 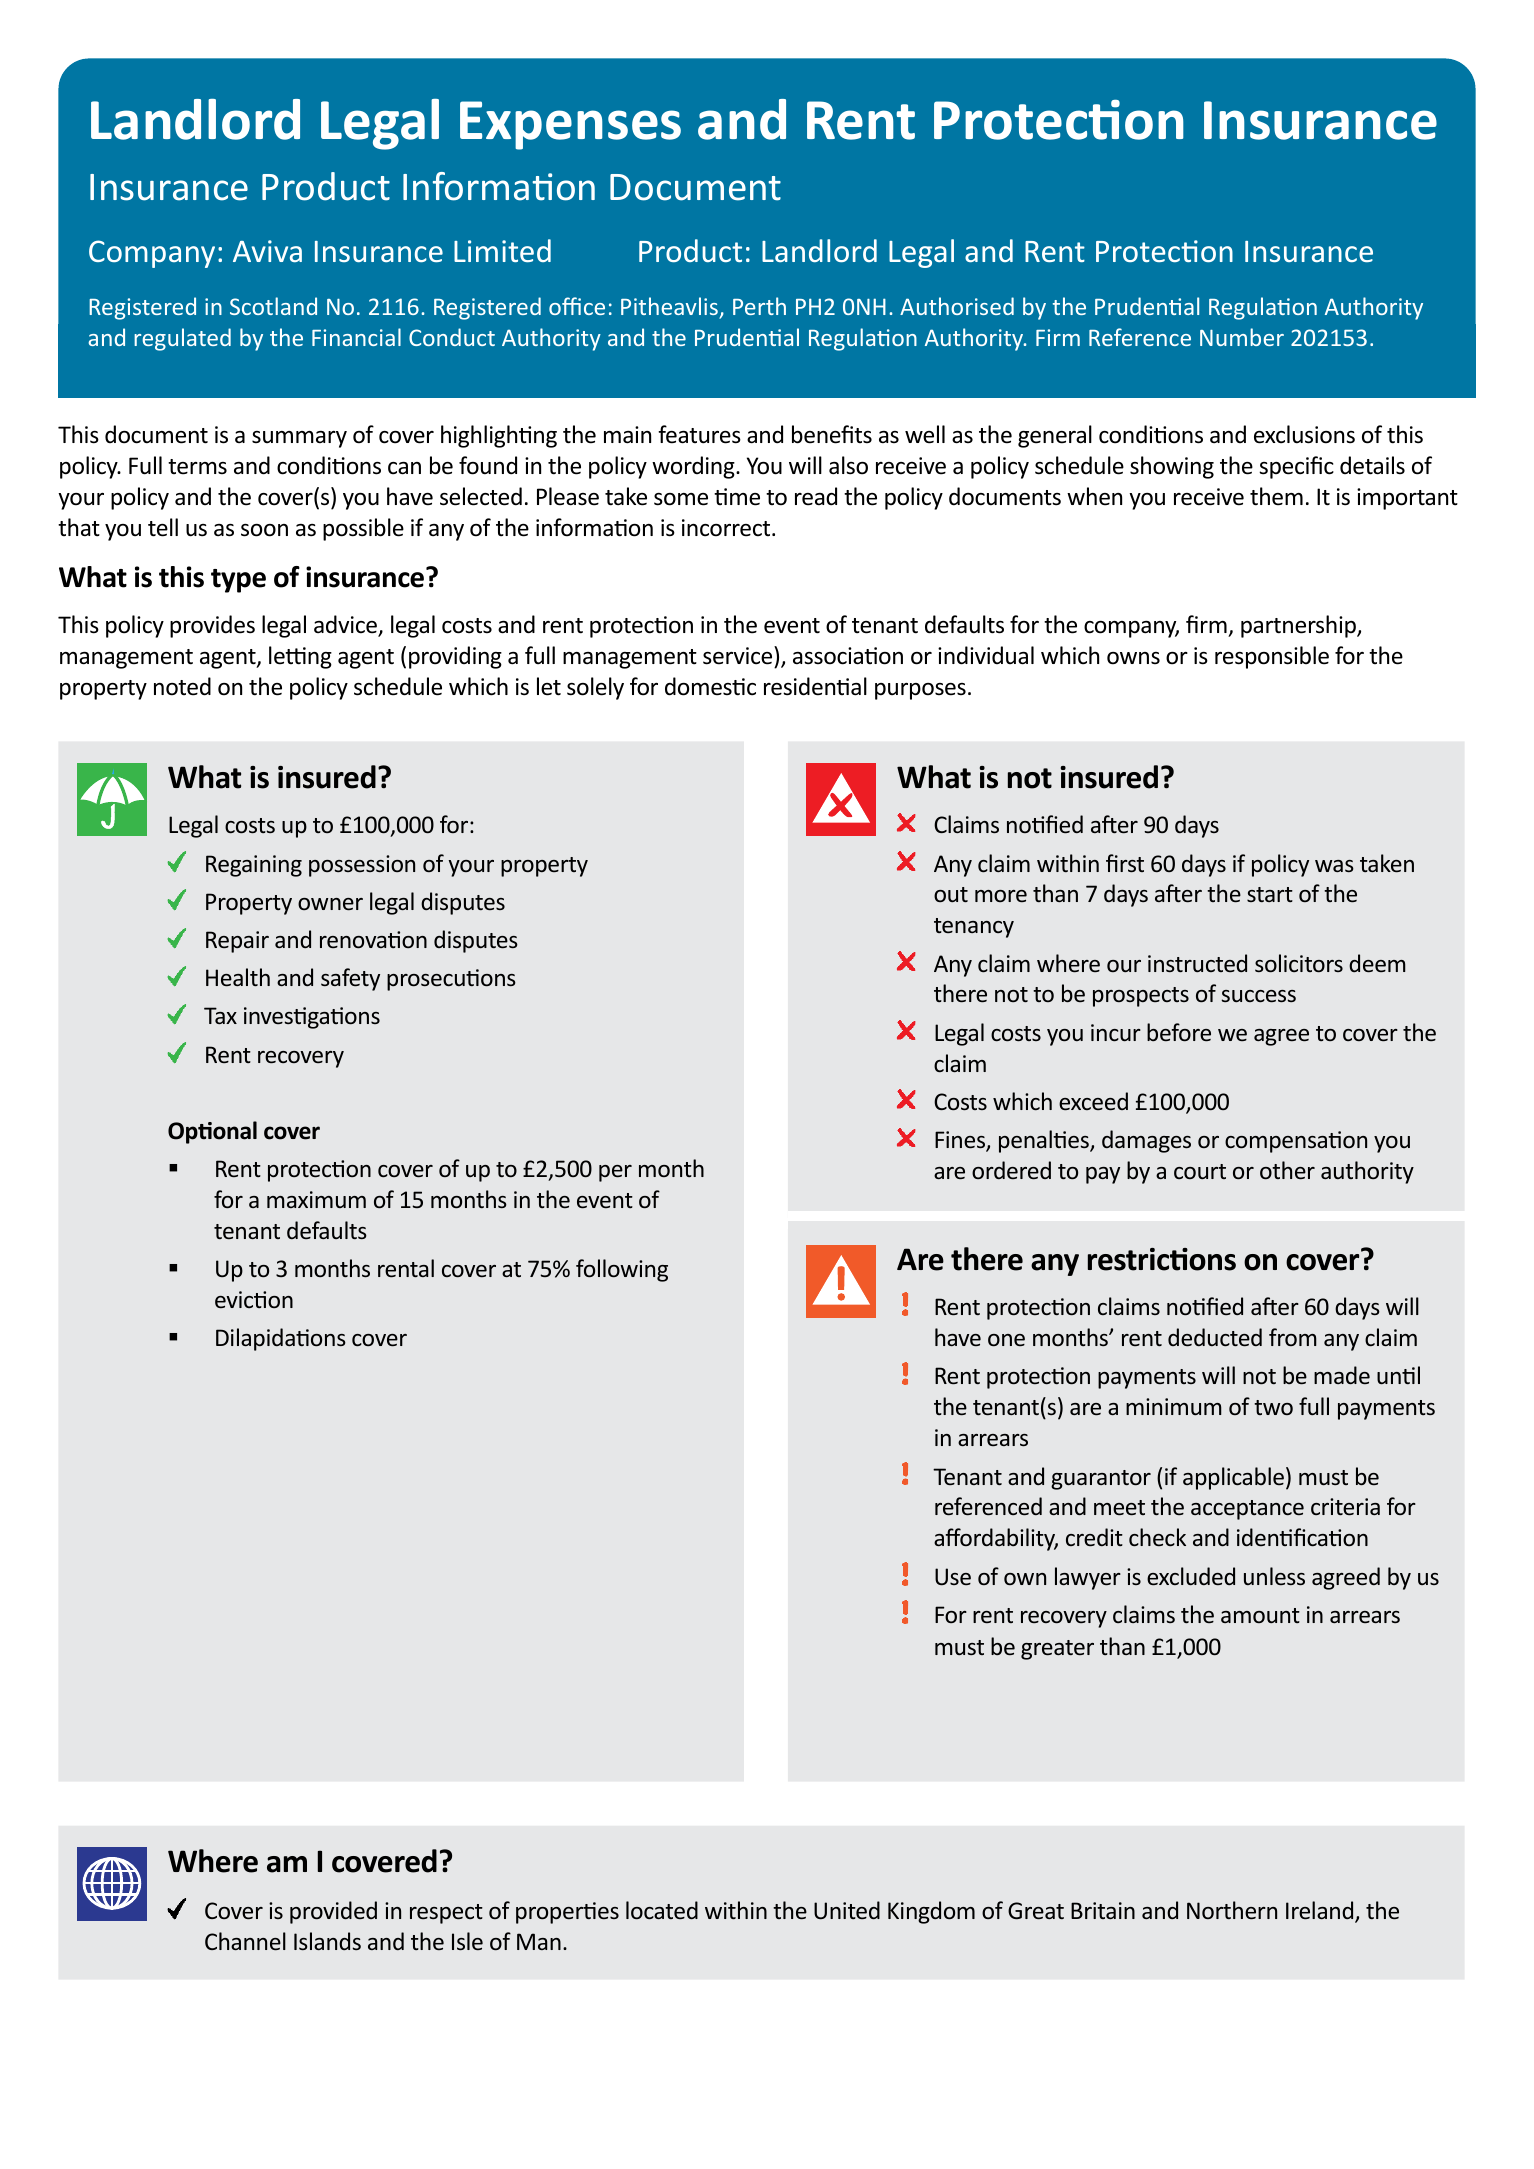 What do you see at coordinates (759, 306) in the screenshot?
I see `Perth` at bounding box center [759, 306].
